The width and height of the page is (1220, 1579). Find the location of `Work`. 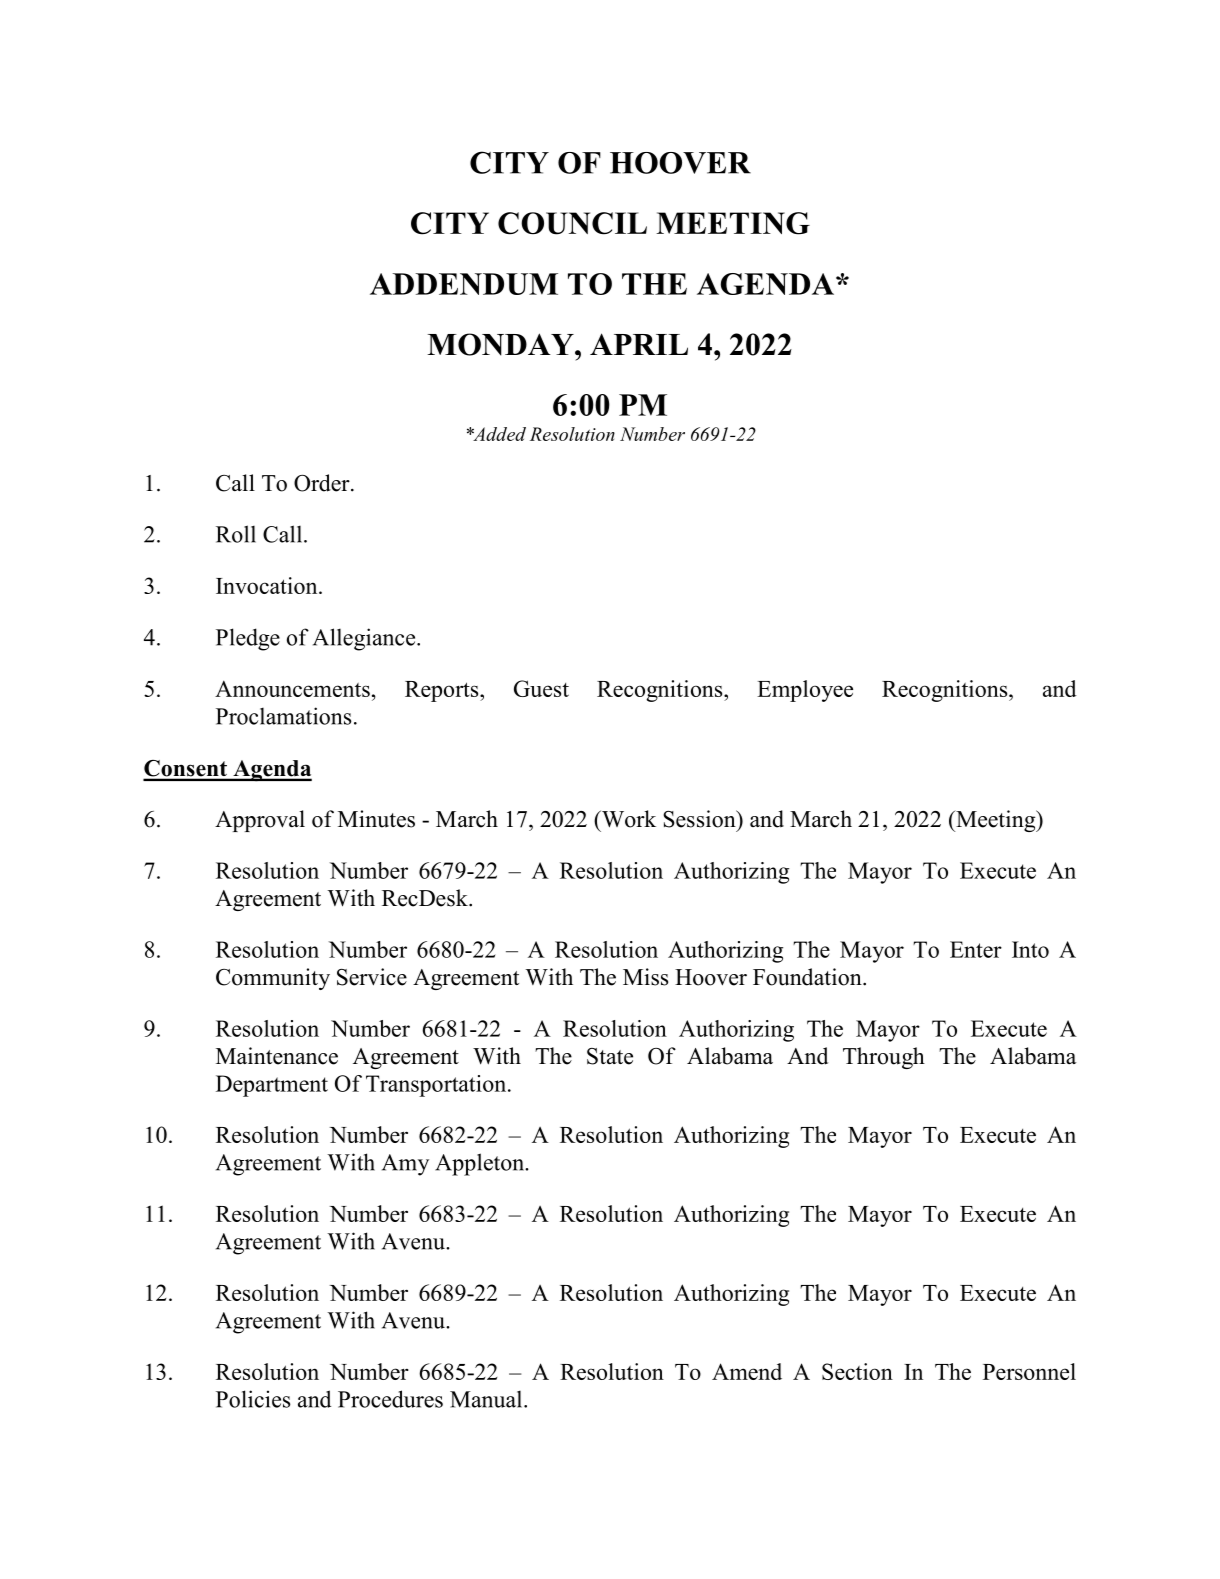

Work is located at coordinates (627, 819).
